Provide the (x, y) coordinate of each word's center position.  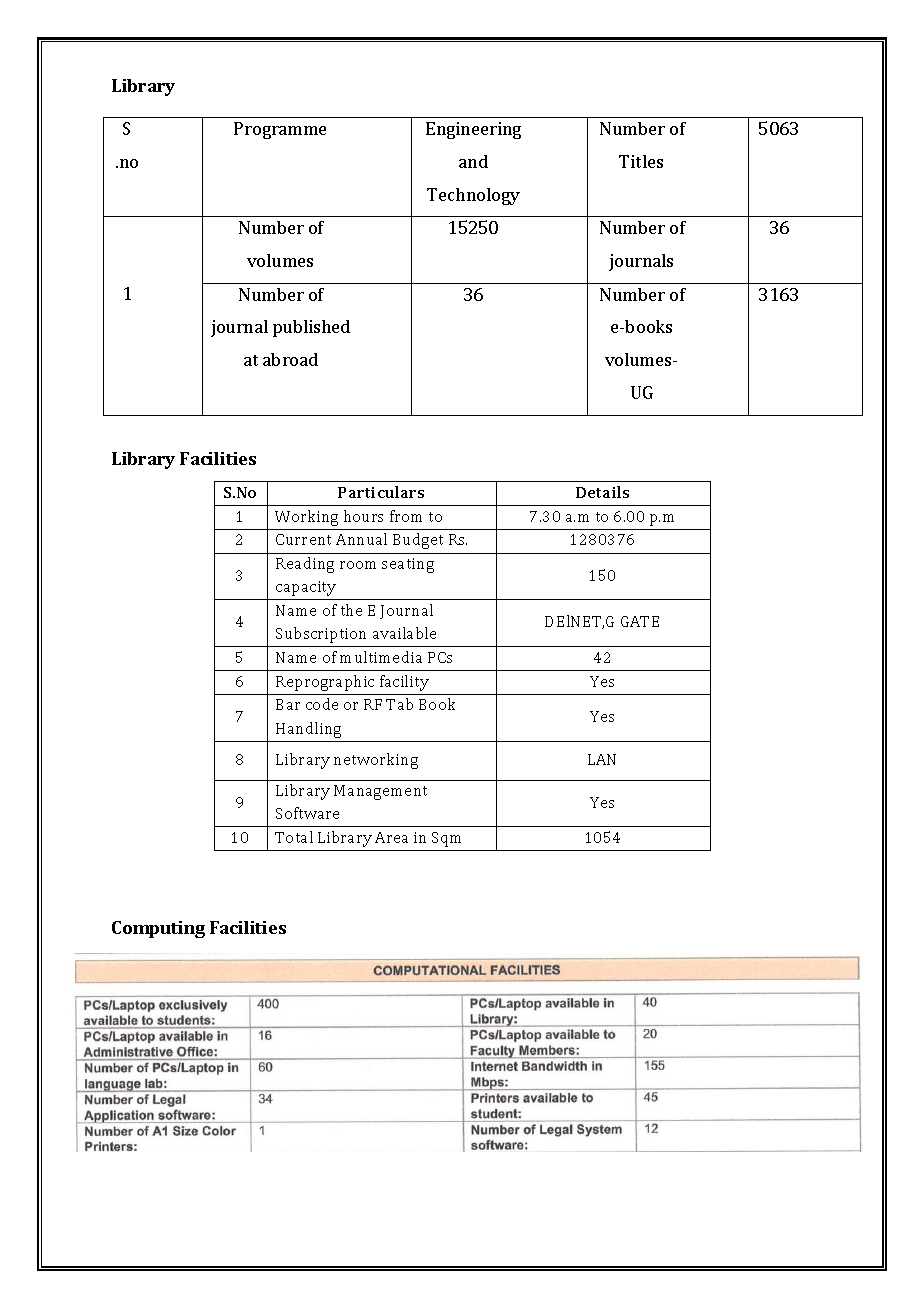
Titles (641, 161)
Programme (280, 130)
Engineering (473, 130)
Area (391, 837)
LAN (602, 759)
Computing (158, 929)
